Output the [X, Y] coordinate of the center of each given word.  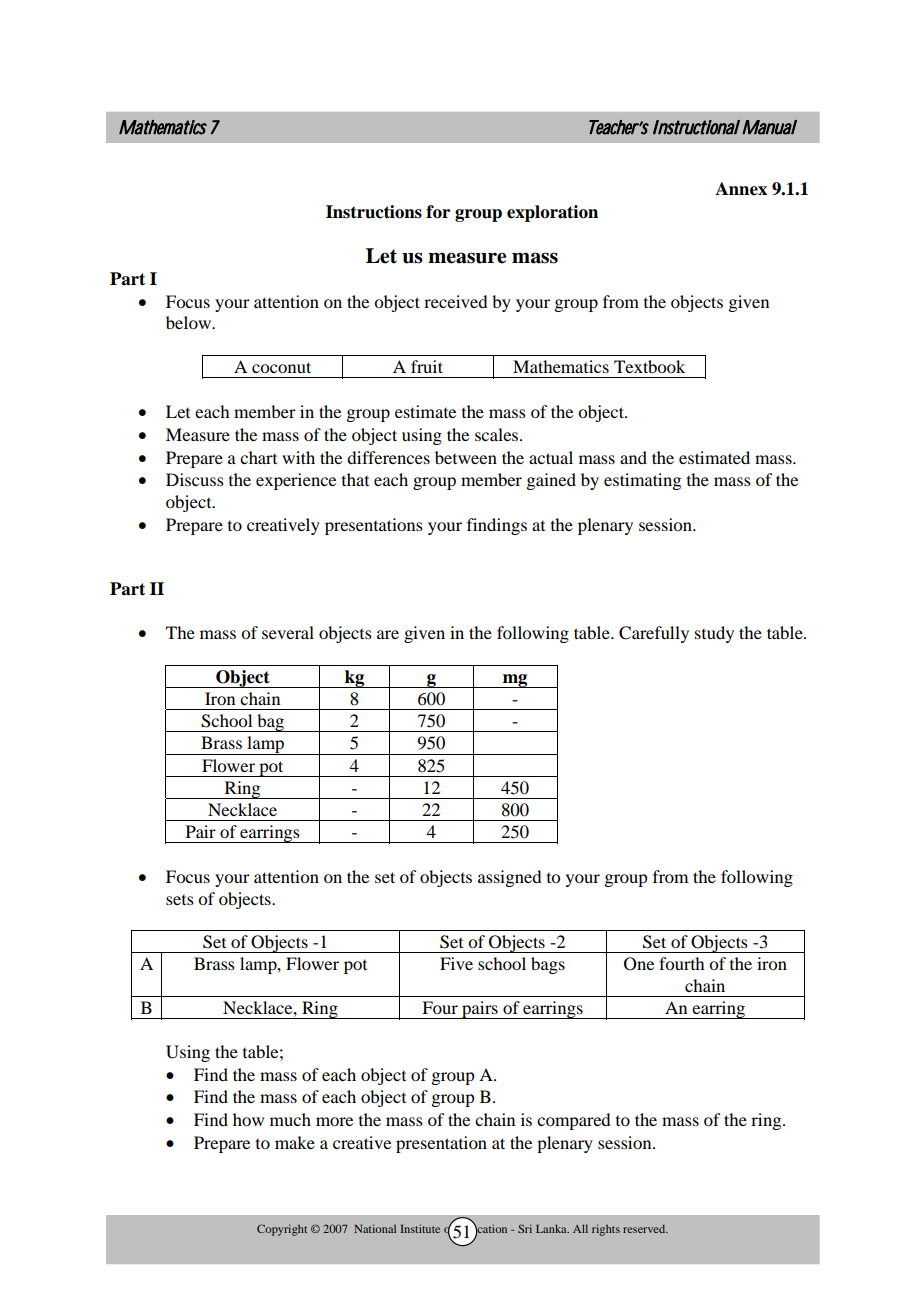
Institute [420, 1228]
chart [258, 457]
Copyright [282, 1230]
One [639, 964]
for [438, 212]
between [466, 457]
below [189, 322]
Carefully [654, 634]
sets [180, 900]
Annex [741, 189]
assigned [510, 878]
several [288, 632]
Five [456, 963]
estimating [642, 481]
